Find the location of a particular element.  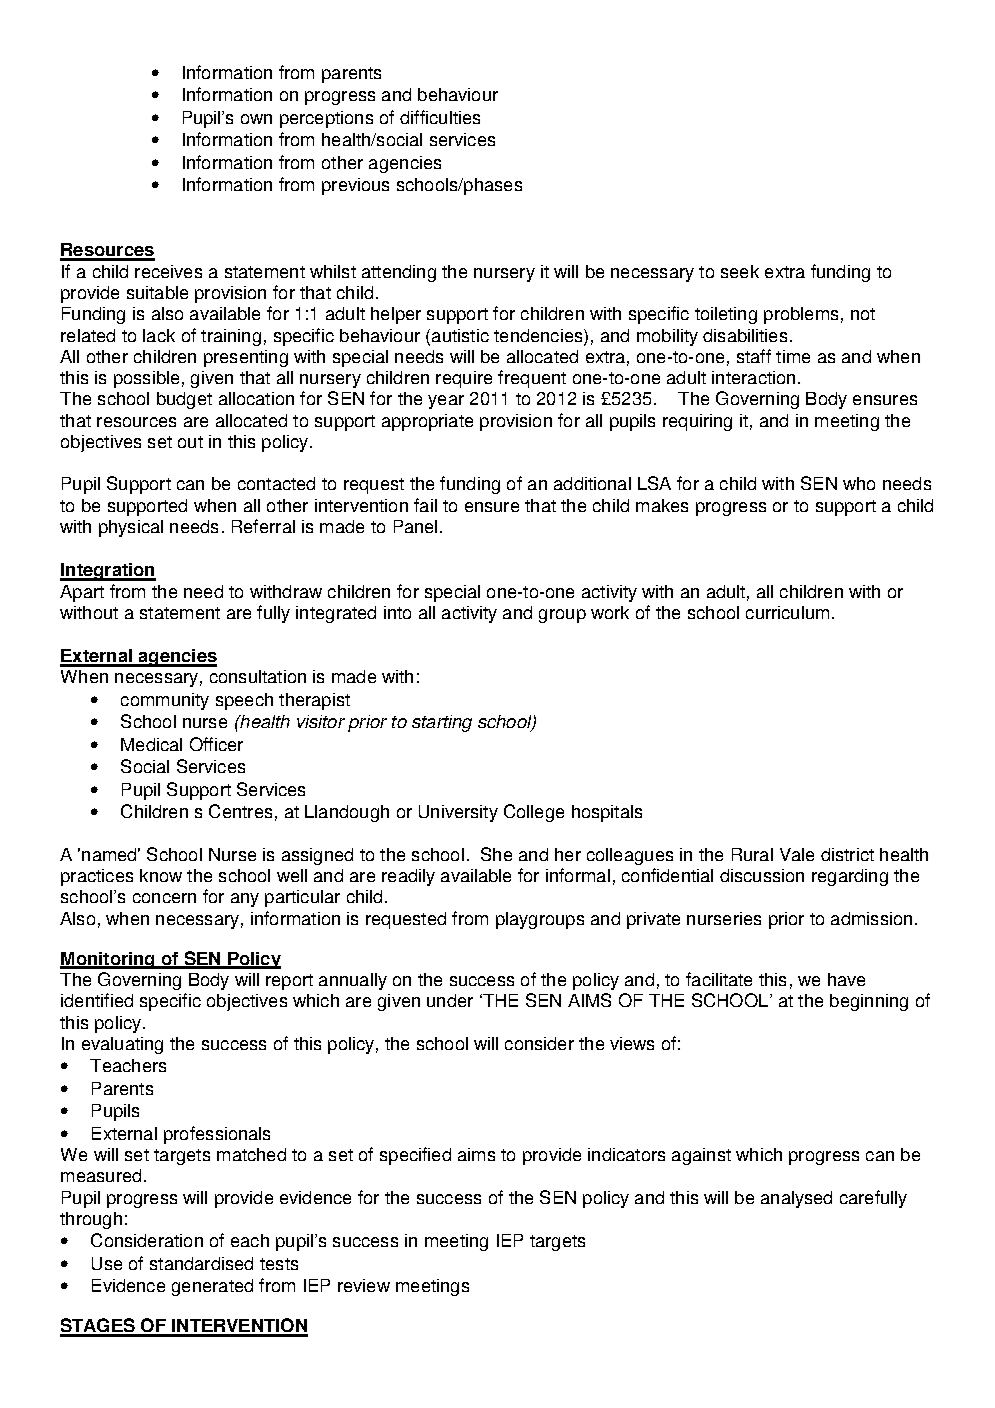

who is located at coordinates (859, 483).
